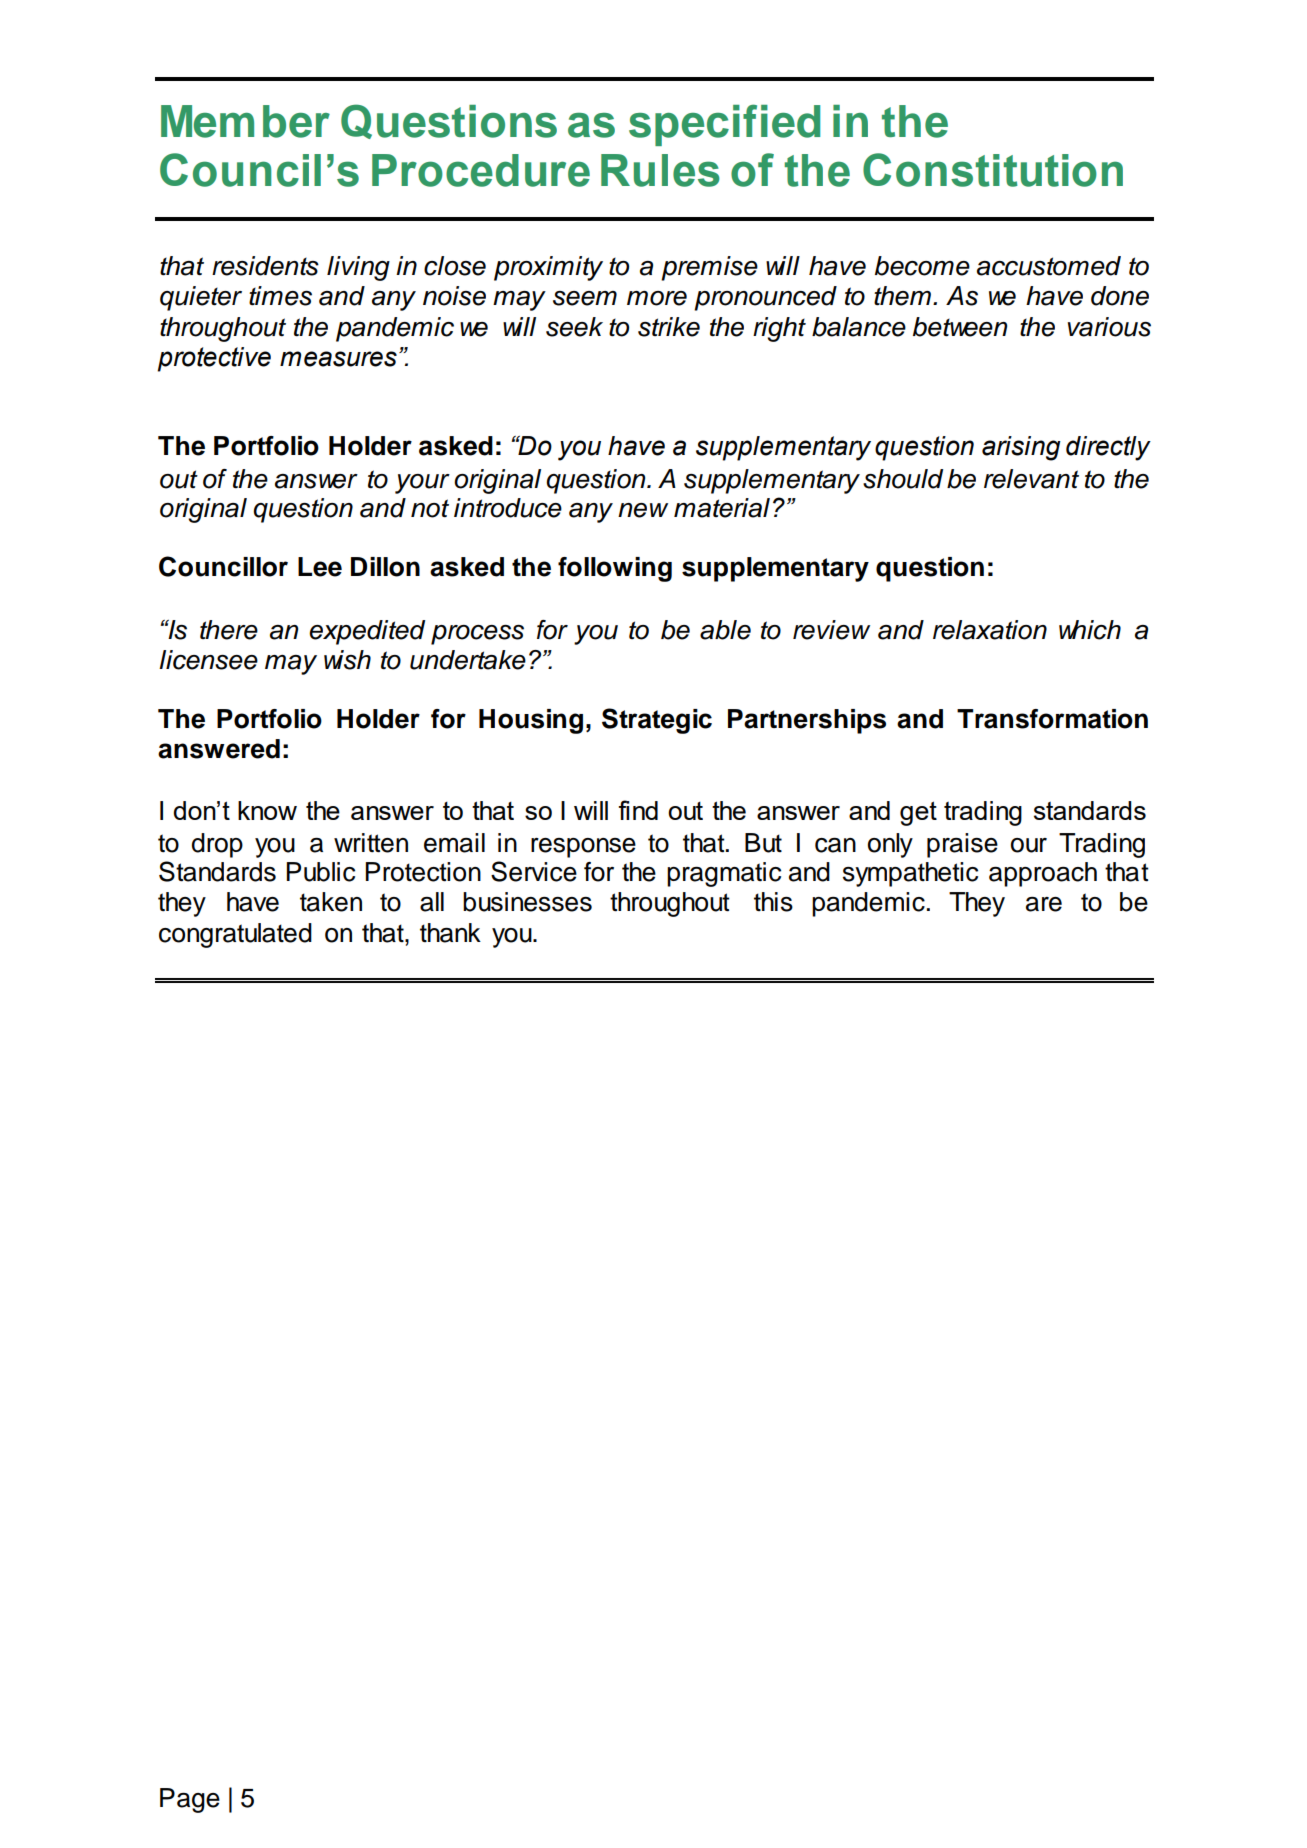  I want to click on Rules, so click(660, 170).
